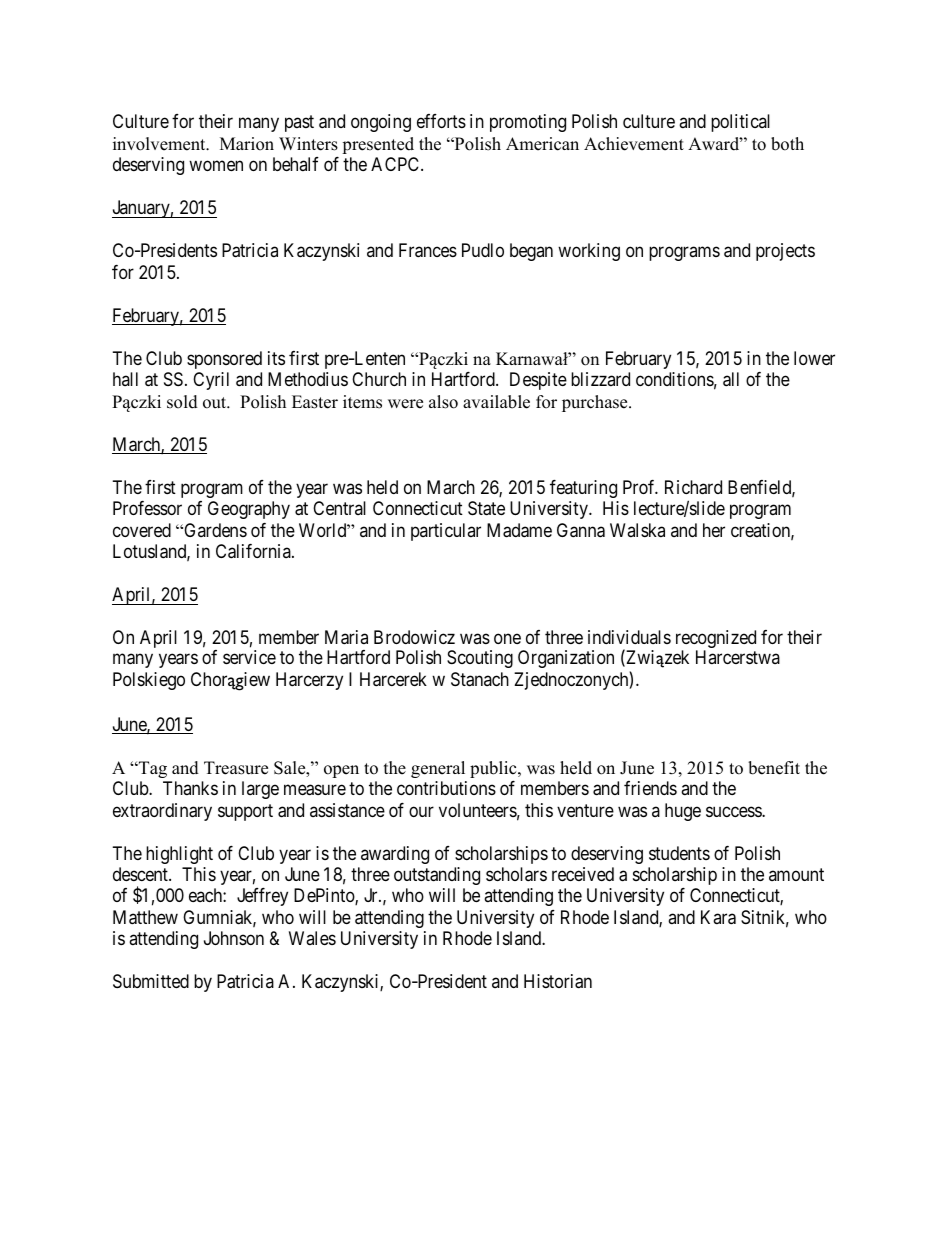 Image resolution: width=952 pixels, height=1233 pixels. I want to click on women, so click(216, 166).
